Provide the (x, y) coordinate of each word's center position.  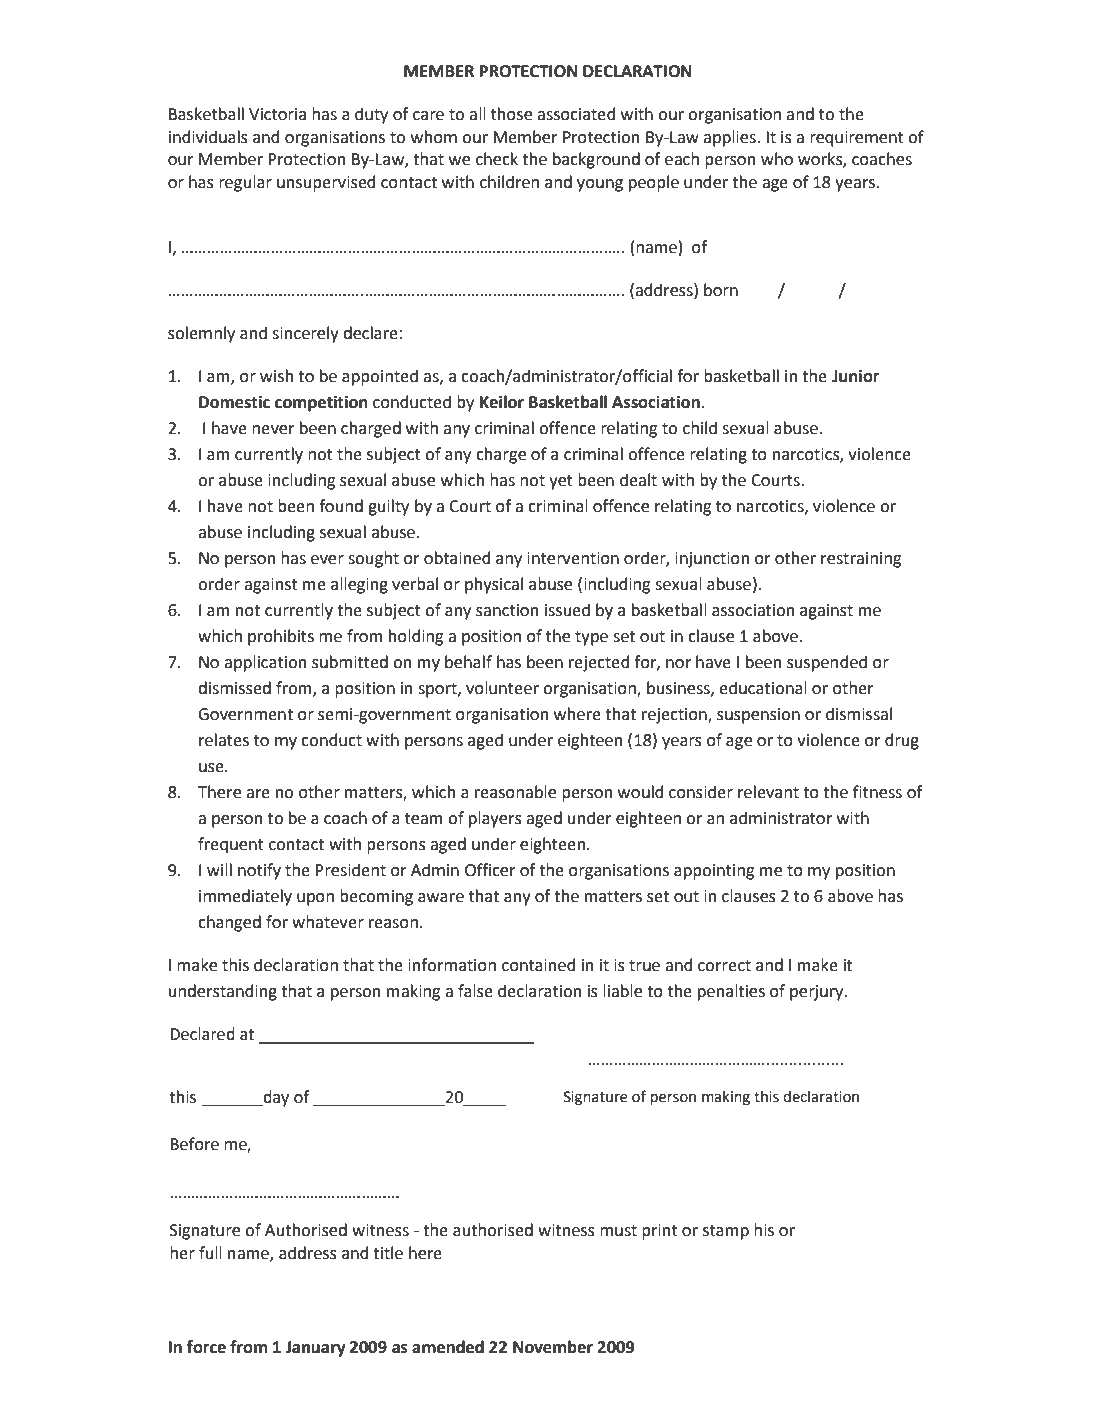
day (275, 1098)
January (315, 1349)
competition (321, 404)
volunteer (502, 688)
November (553, 1347)
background (596, 160)
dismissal (859, 714)
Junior (855, 376)
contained (538, 965)
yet (561, 482)
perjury (818, 993)
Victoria (277, 114)
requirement (857, 139)
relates (224, 740)
